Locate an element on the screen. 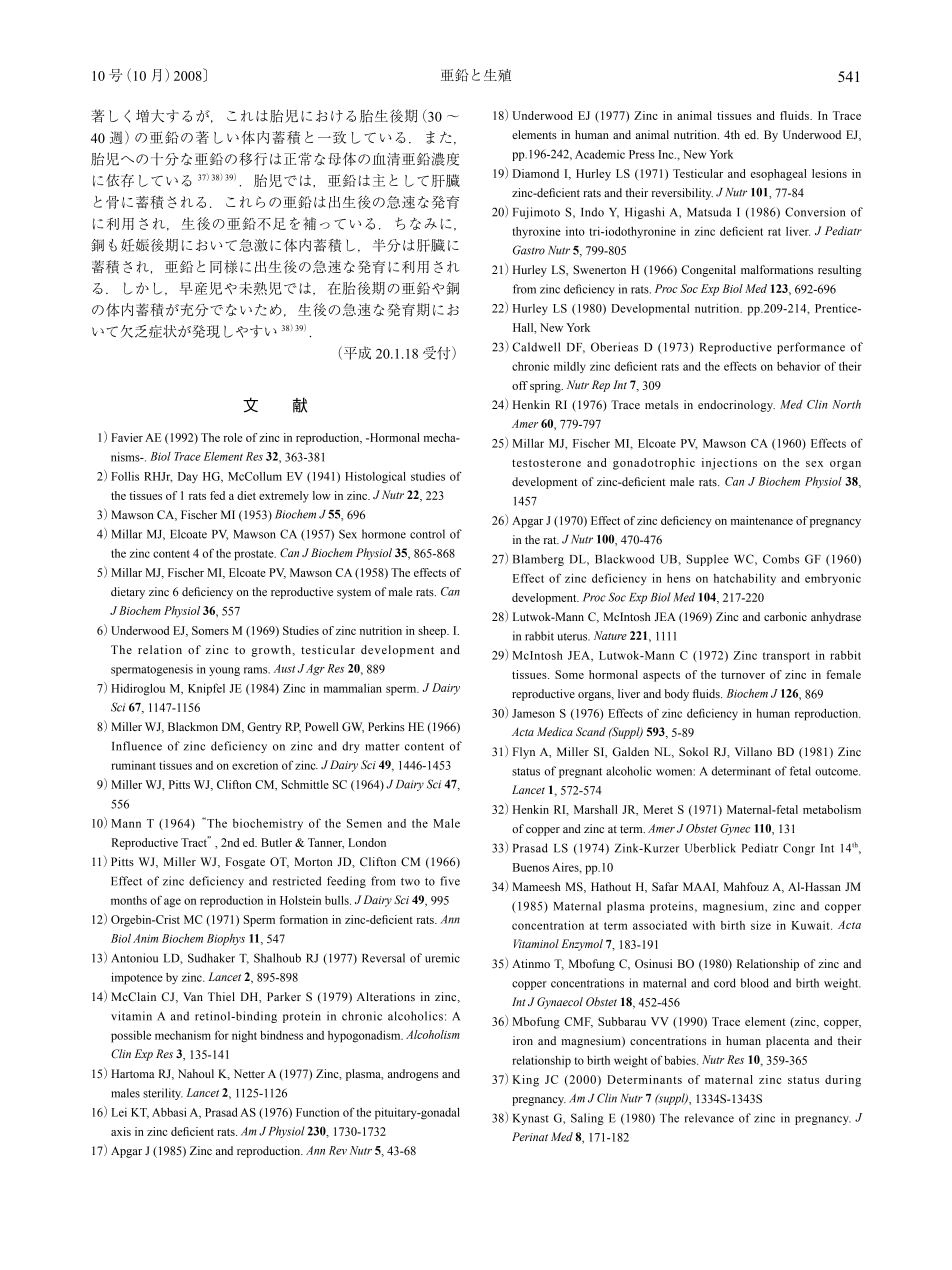  role is located at coordinates (233, 437).
